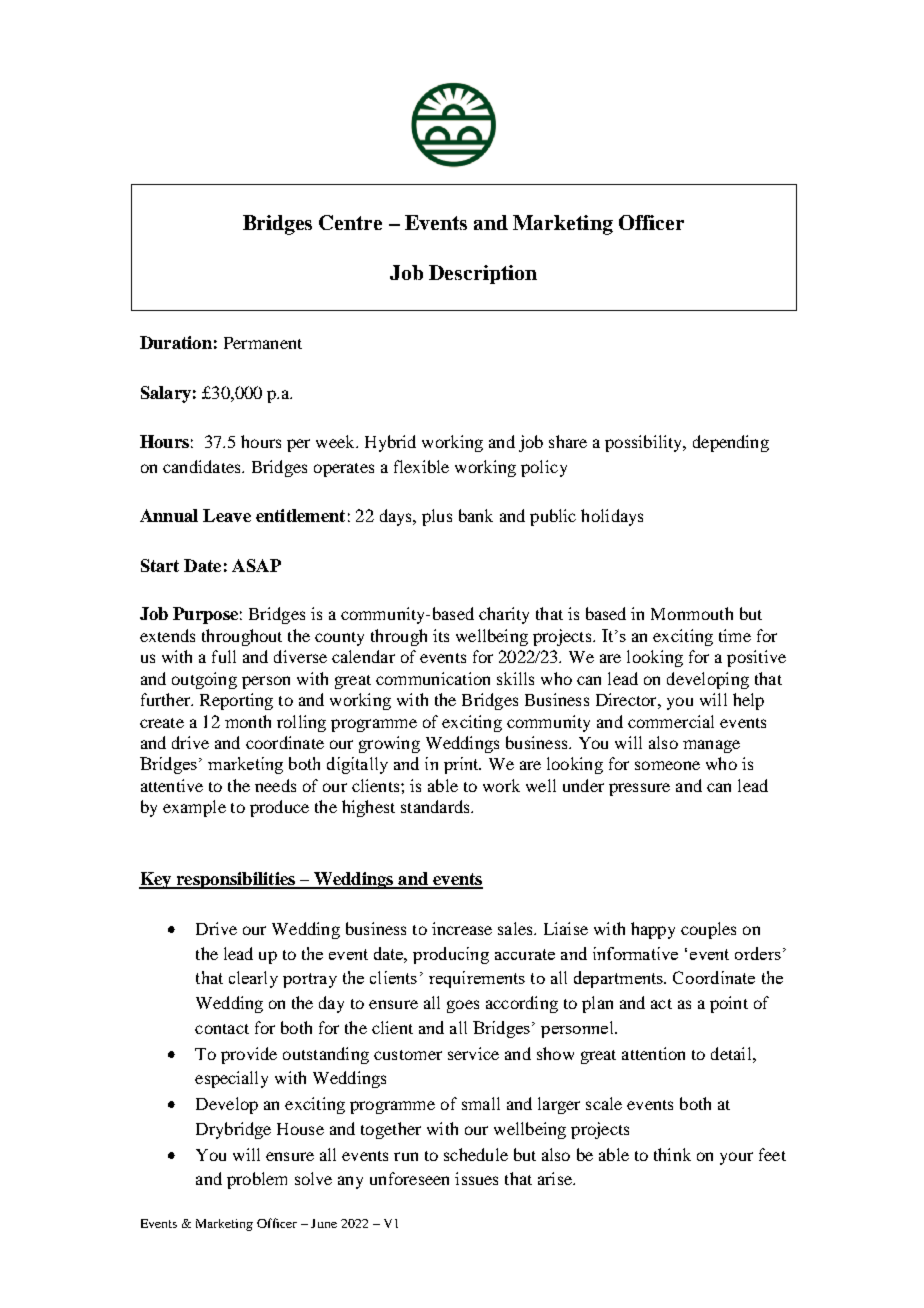  I want to click on increase, so click(462, 928).
